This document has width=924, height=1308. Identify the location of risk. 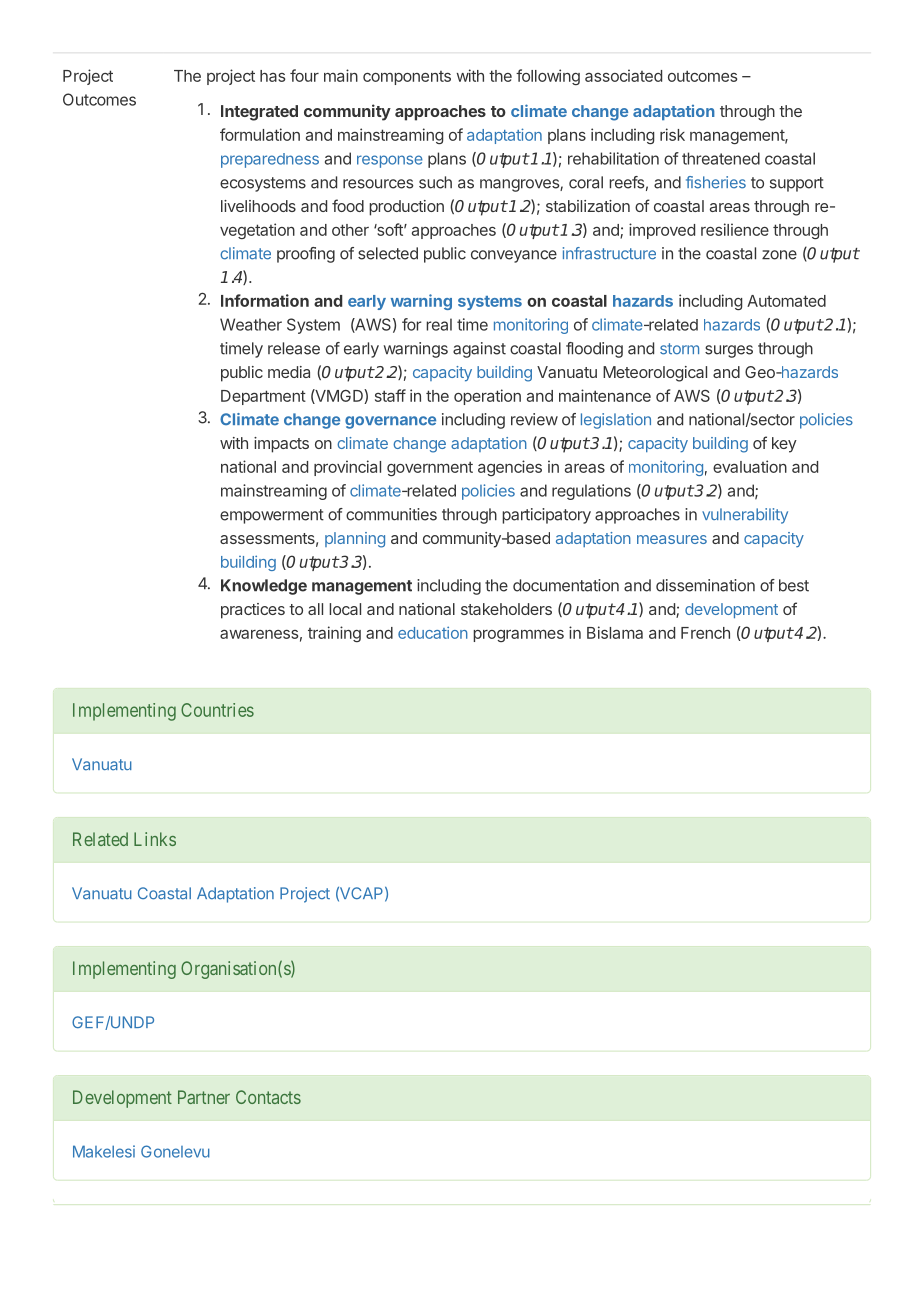
(672, 134).
